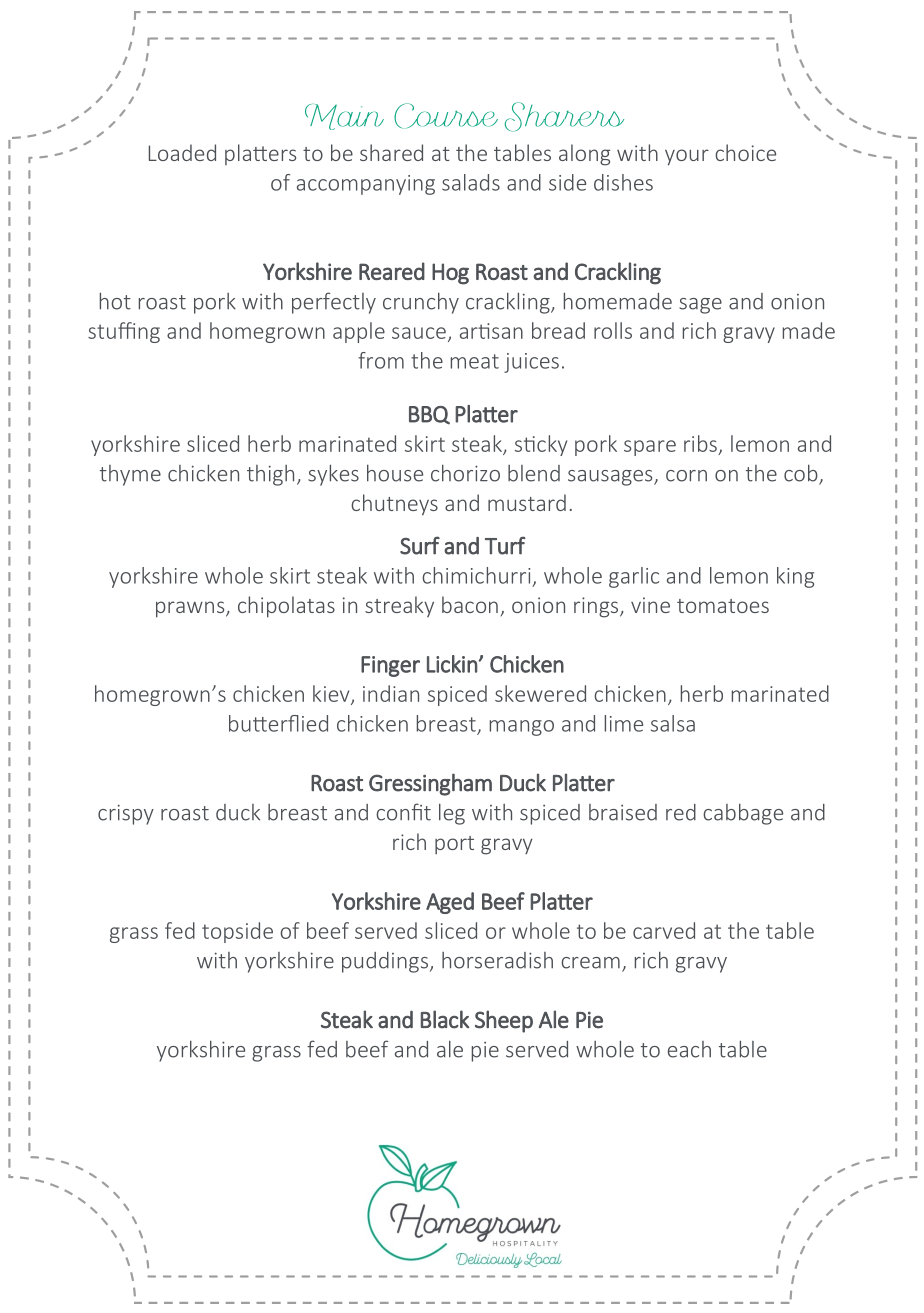 The image size is (924, 1313). Describe the element at coordinates (124, 332) in the screenshot. I see `stuffing` at that location.
